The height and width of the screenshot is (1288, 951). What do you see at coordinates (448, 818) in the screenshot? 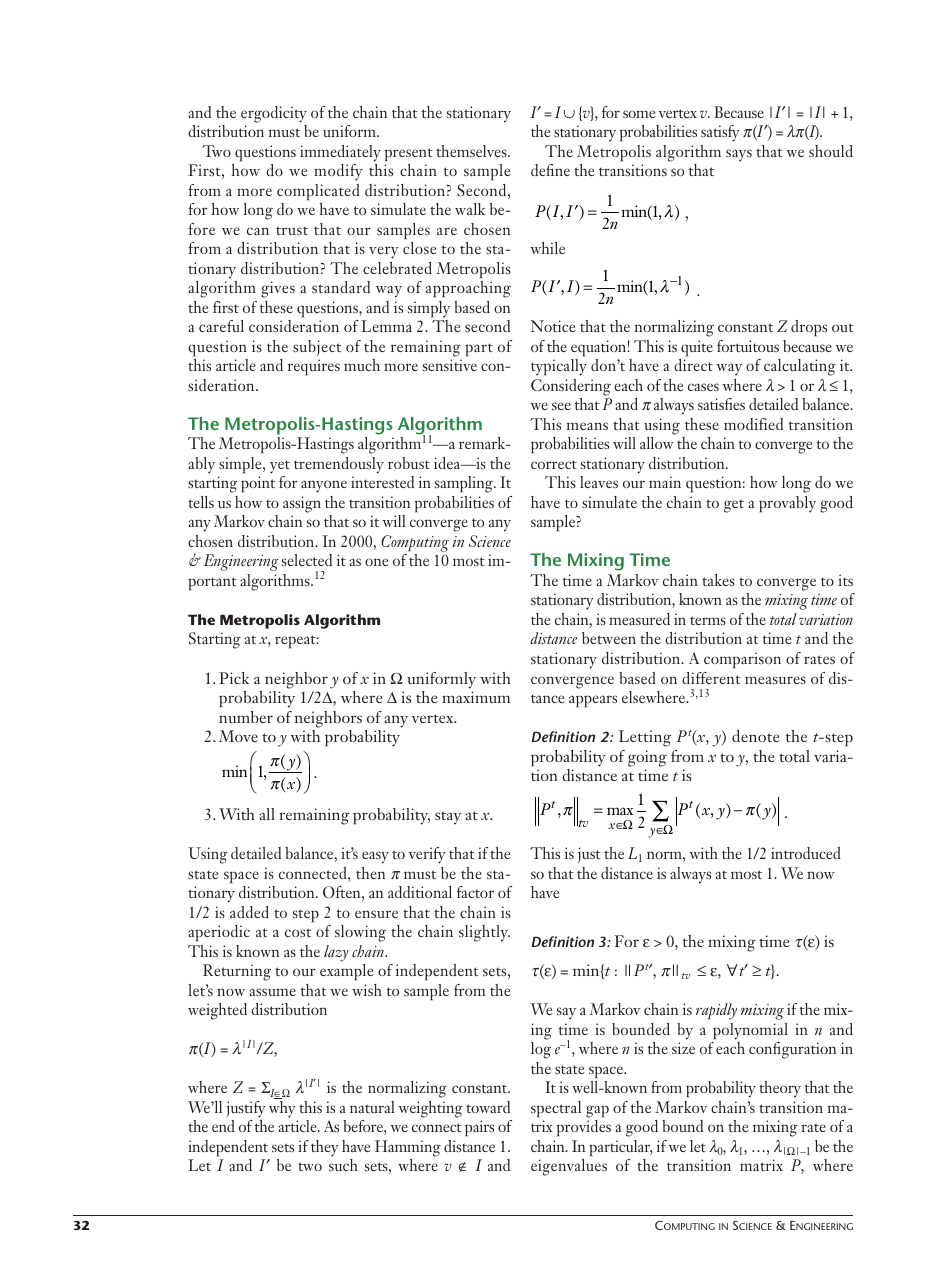
I see `stay` at bounding box center [448, 818].
